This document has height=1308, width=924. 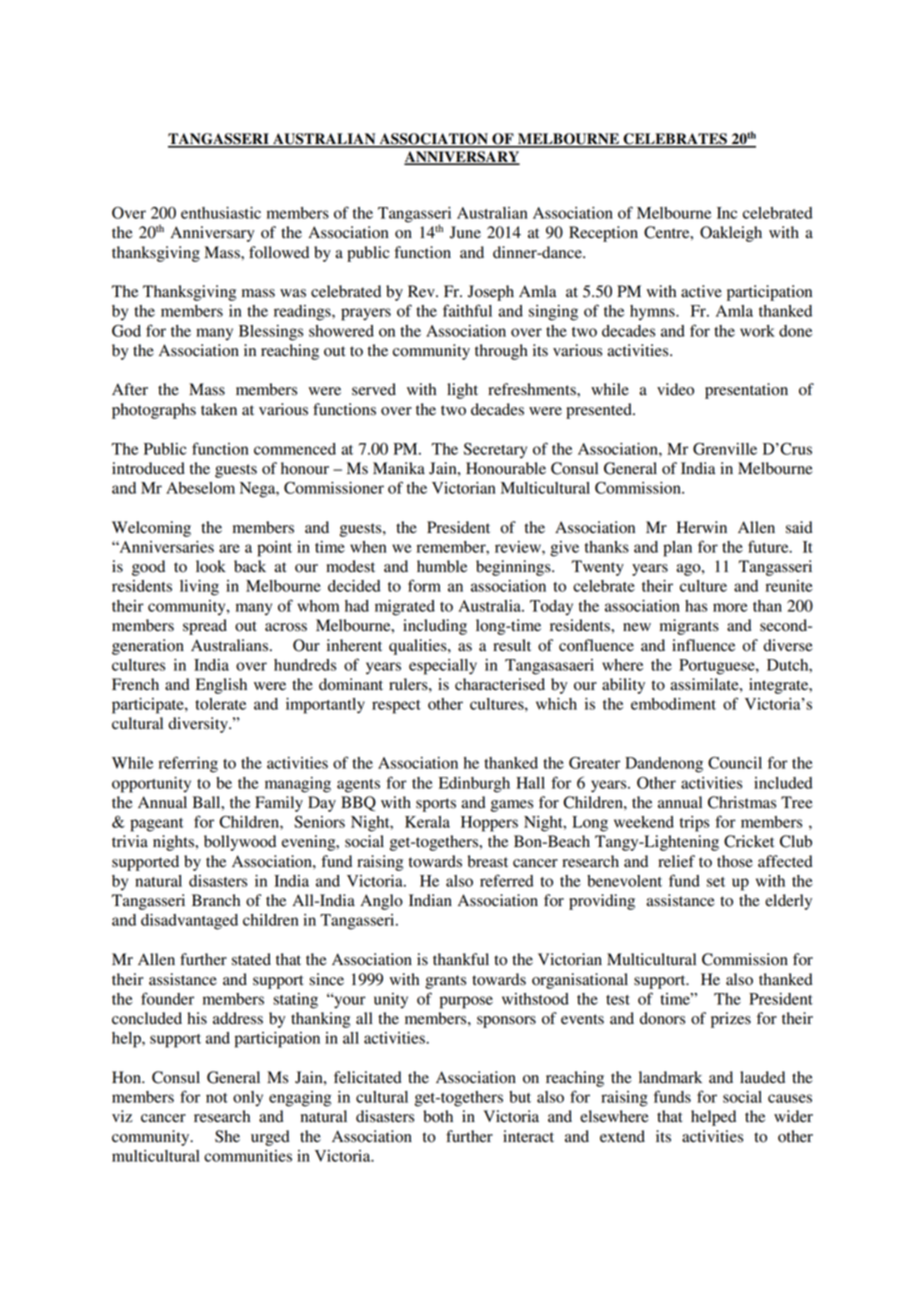 What do you see at coordinates (227, 1136) in the document?
I see `She` at bounding box center [227, 1136].
